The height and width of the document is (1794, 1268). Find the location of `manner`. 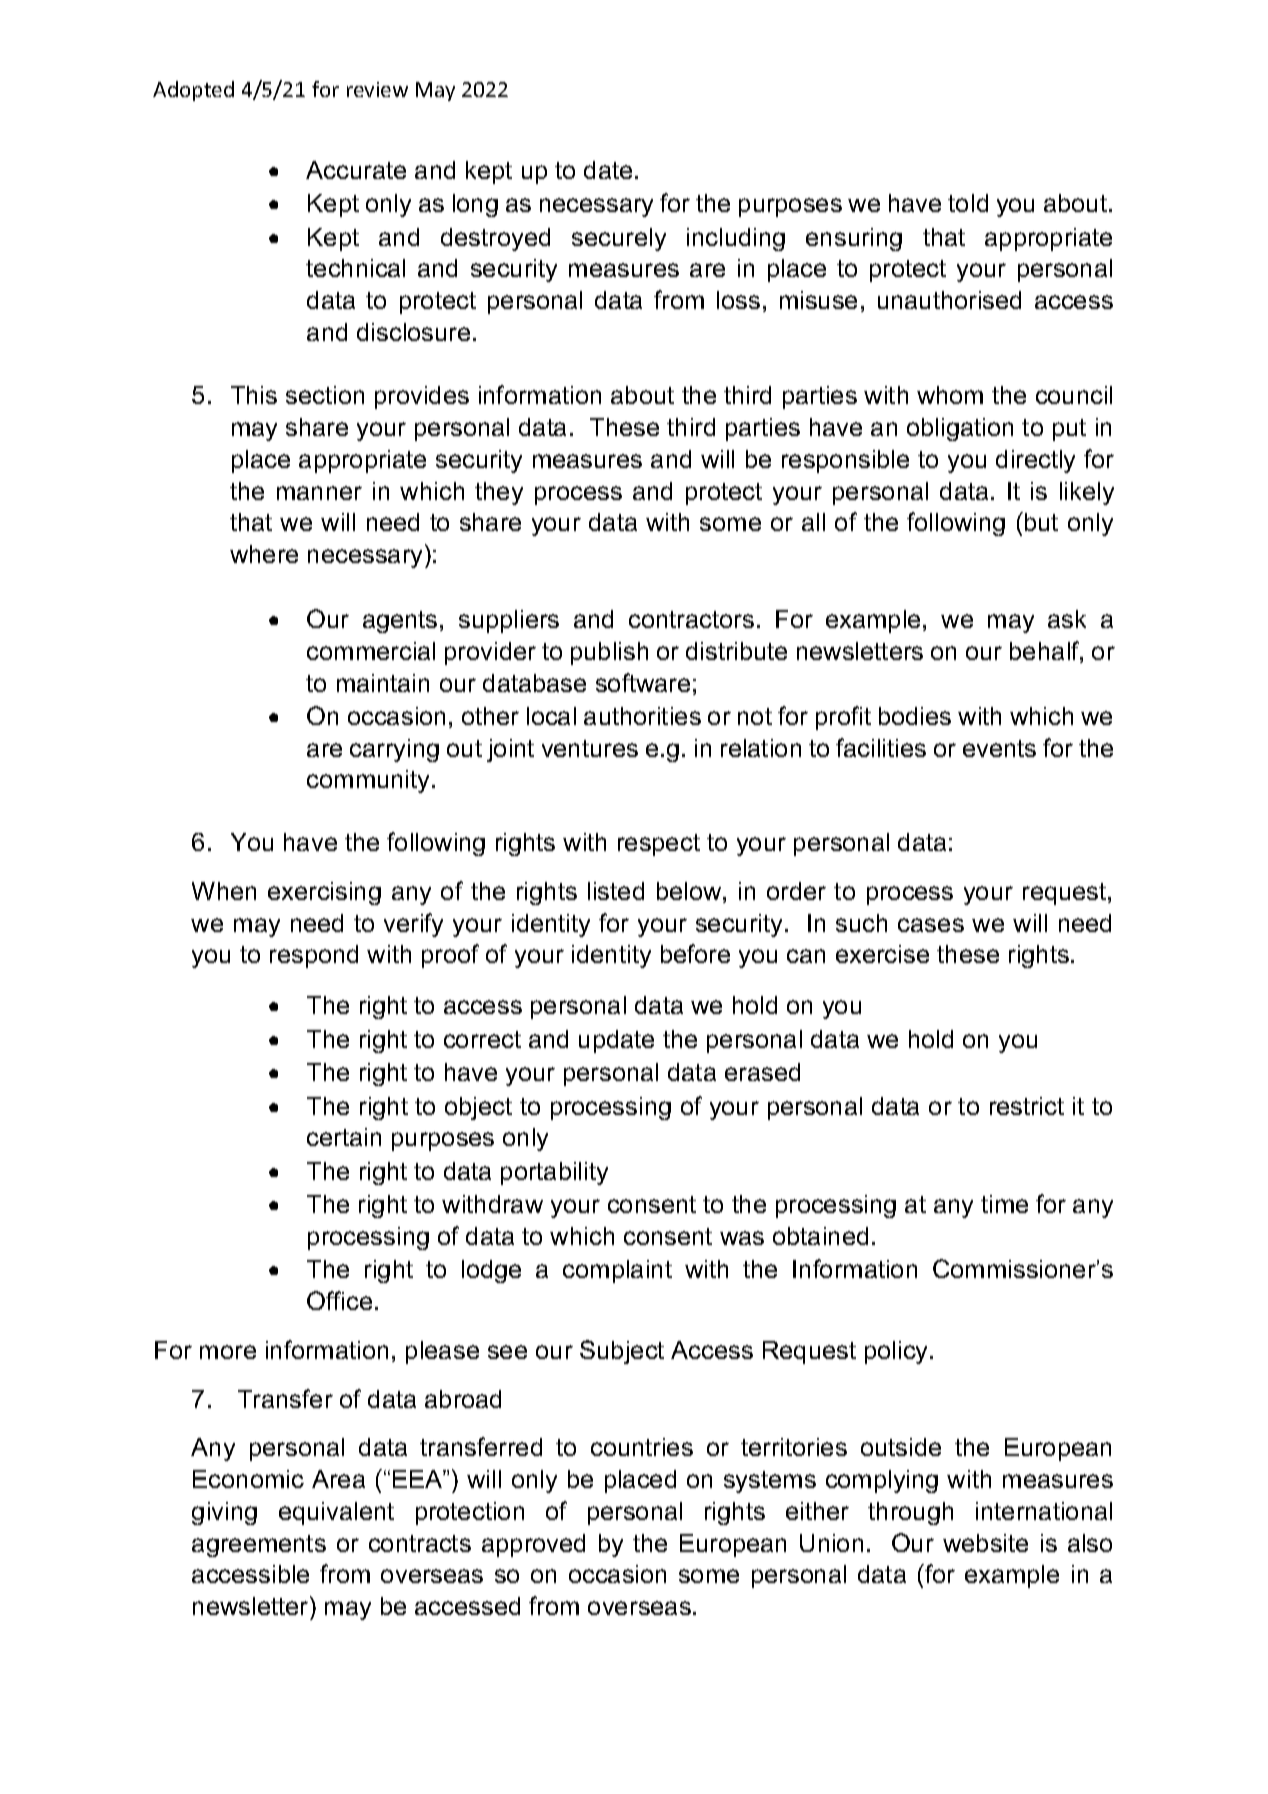

manner is located at coordinates (319, 493).
